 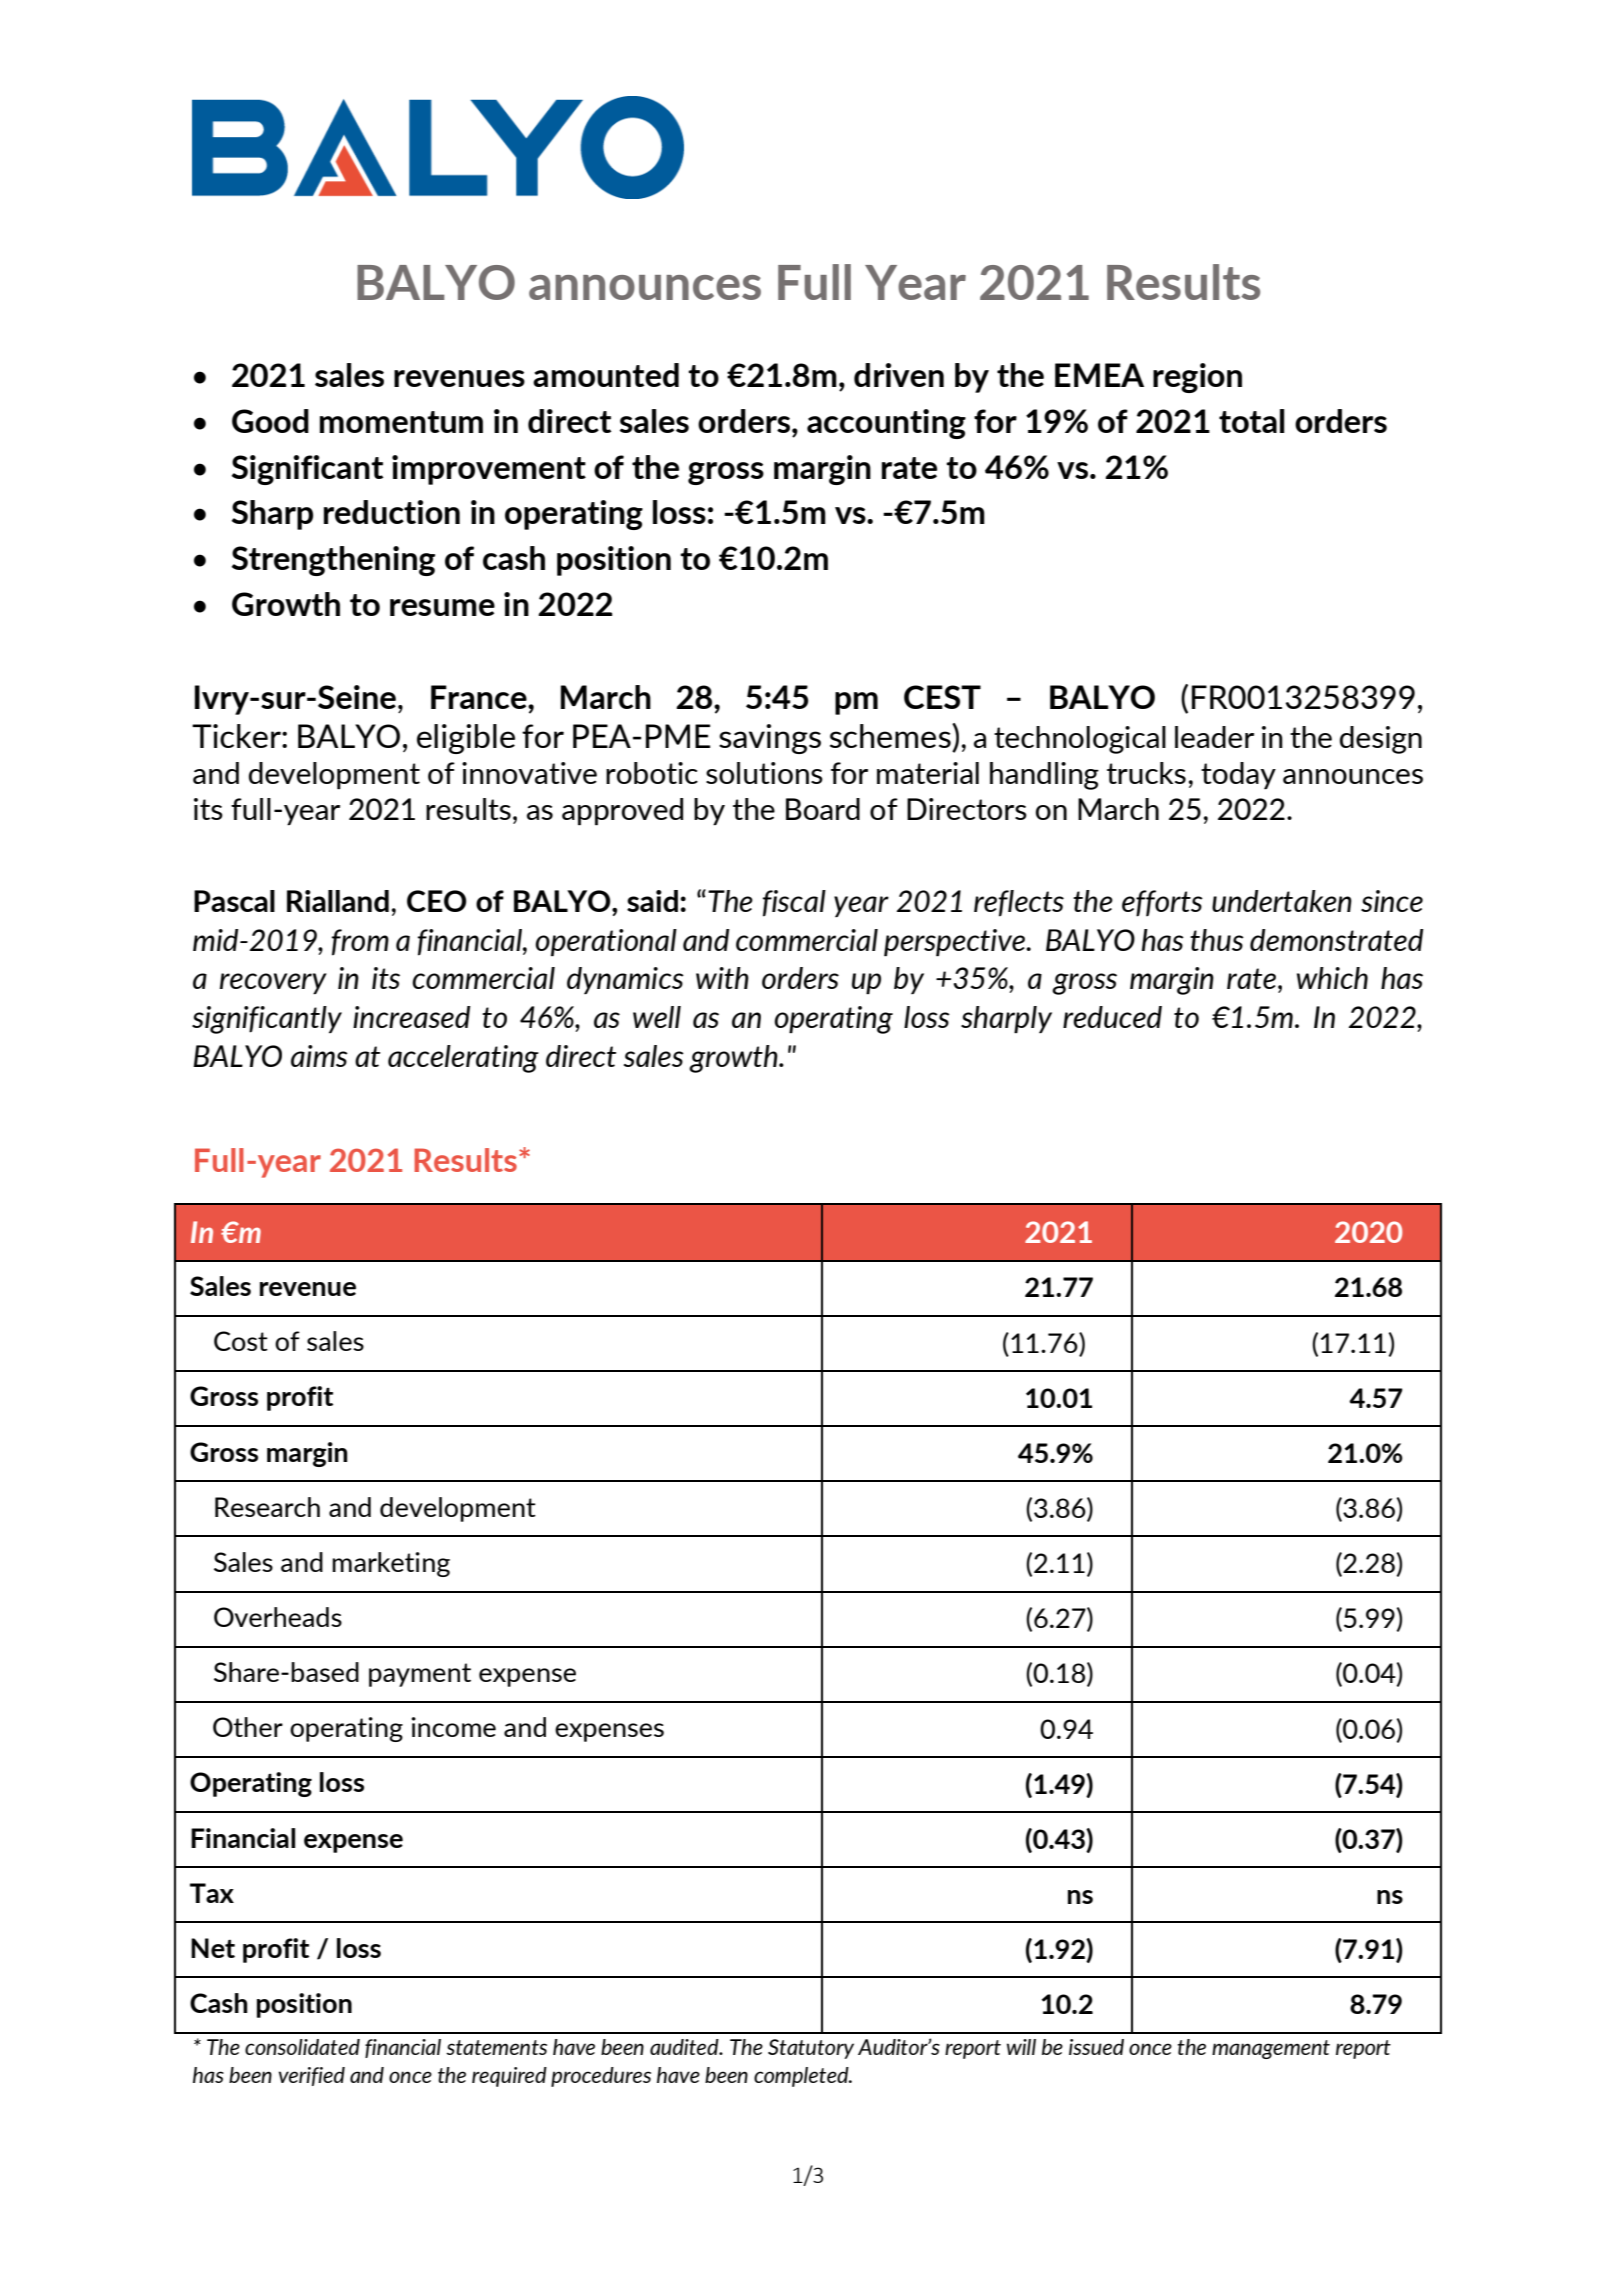 I want to click on Cost, so click(x=241, y=1341).
